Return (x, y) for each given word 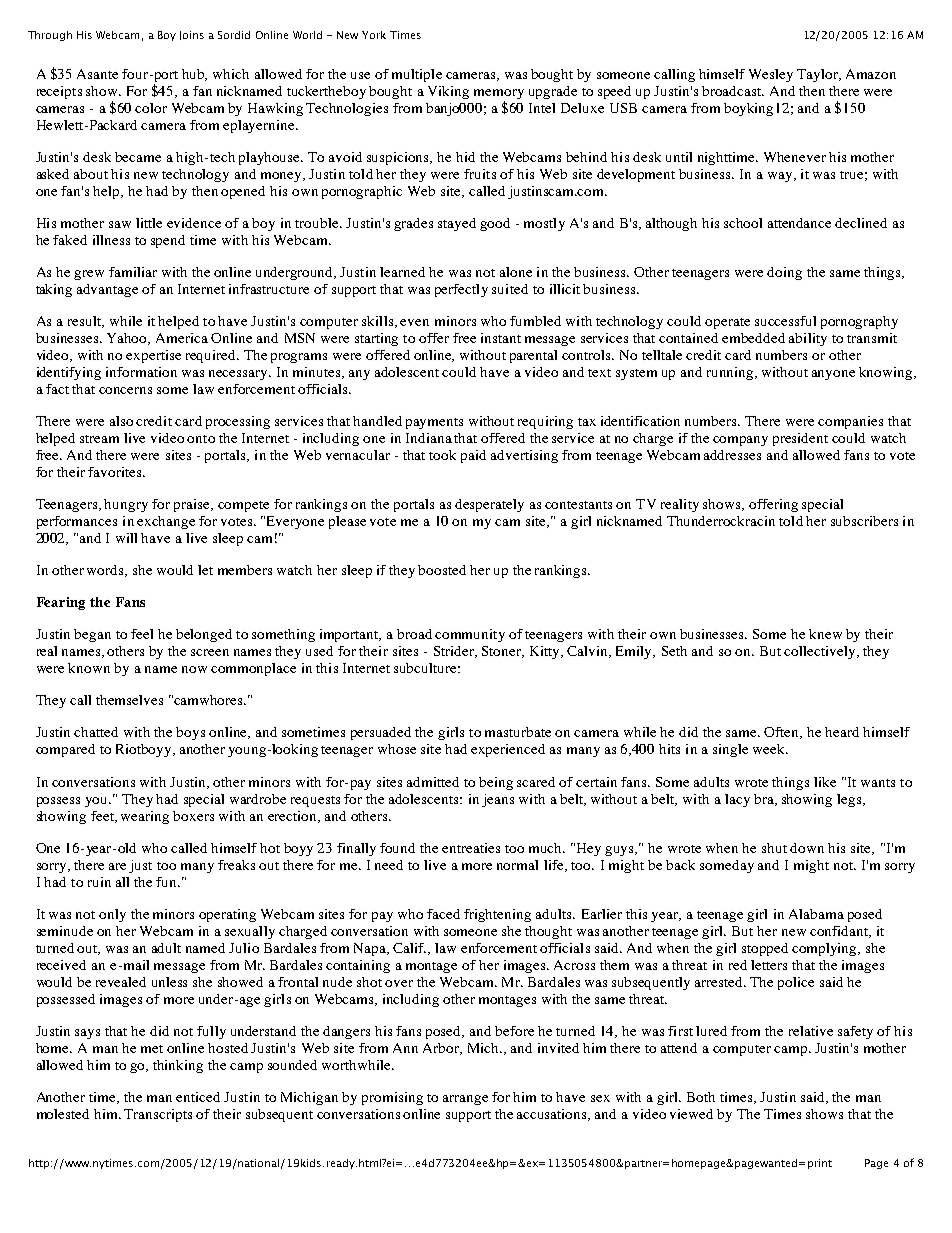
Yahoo (128, 339)
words (106, 571)
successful (785, 321)
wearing (145, 817)
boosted (442, 570)
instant (501, 338)
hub (194, 75)
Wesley (771, 75)
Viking (448, 92)
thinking (178, 1066)
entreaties (471, 848)
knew (825, 634)
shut (774, 848)
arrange (465, 1100)
